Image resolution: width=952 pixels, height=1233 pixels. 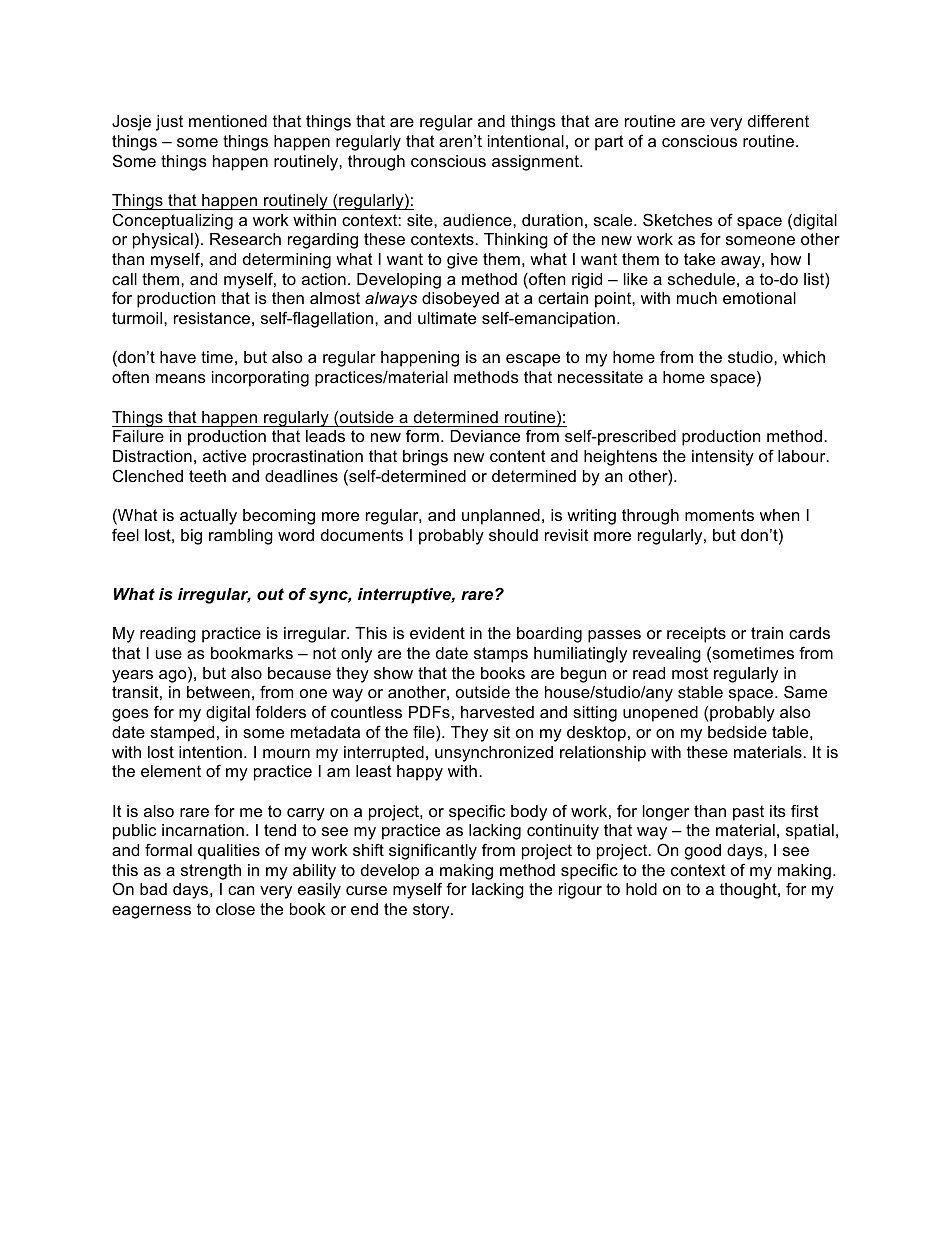 I want to click on Deviance, so click(x=485, y=436).
